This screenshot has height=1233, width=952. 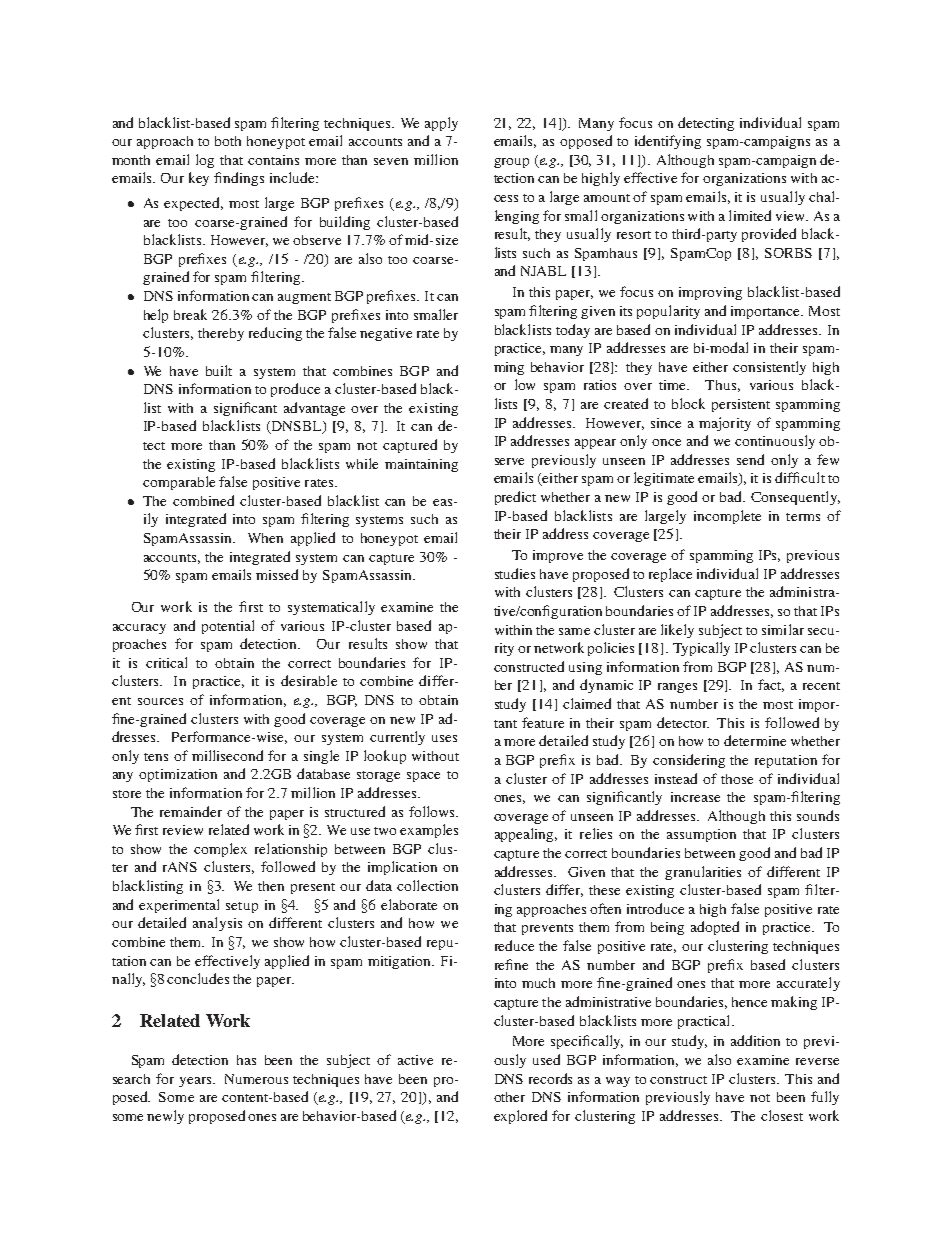 What do you see at coordinates (783, 629) in the screenshot?
I see `similar` at bounding box center [783, 629].
